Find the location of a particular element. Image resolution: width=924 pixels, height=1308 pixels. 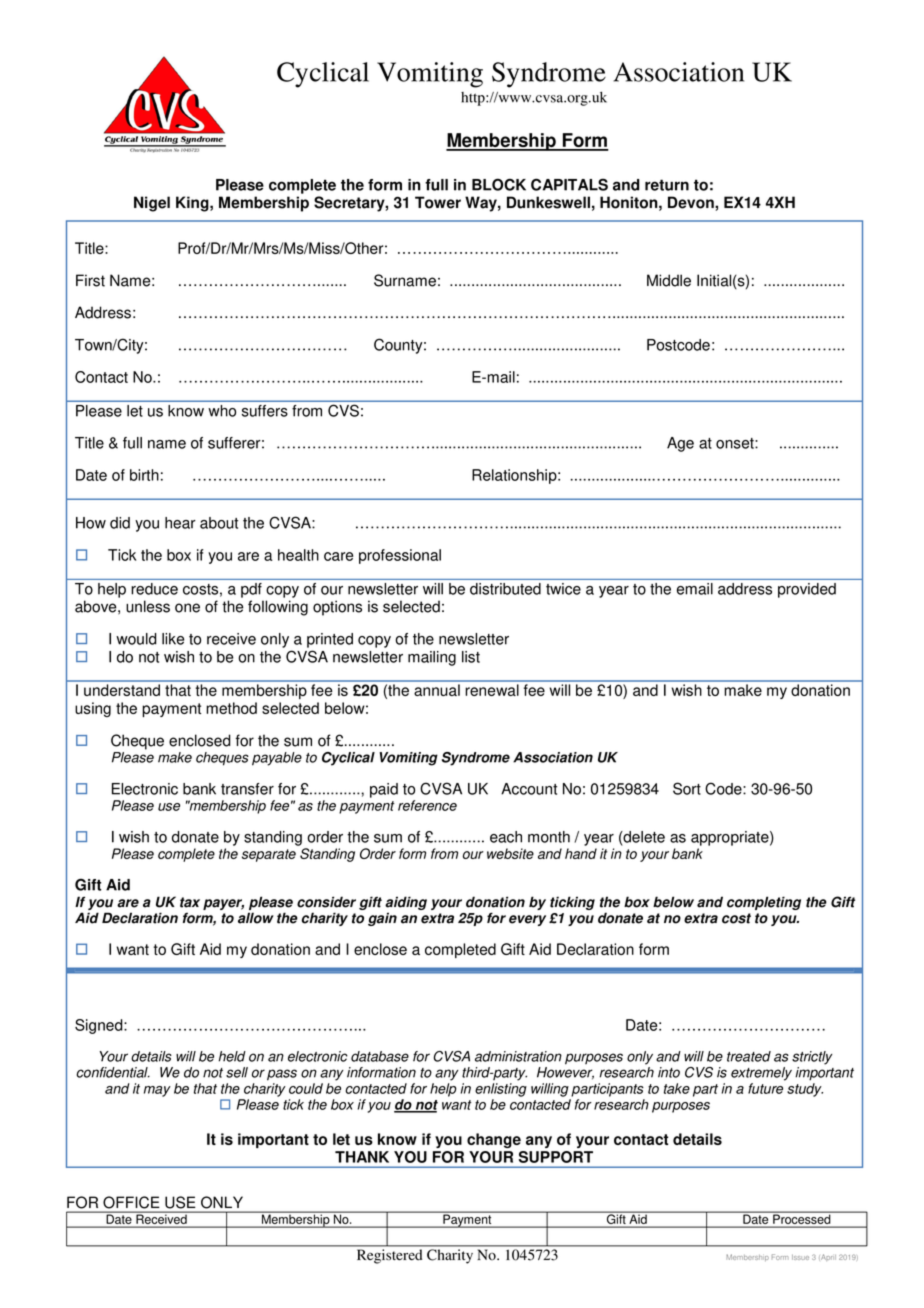

Age is located at coordinates (680, 444).
